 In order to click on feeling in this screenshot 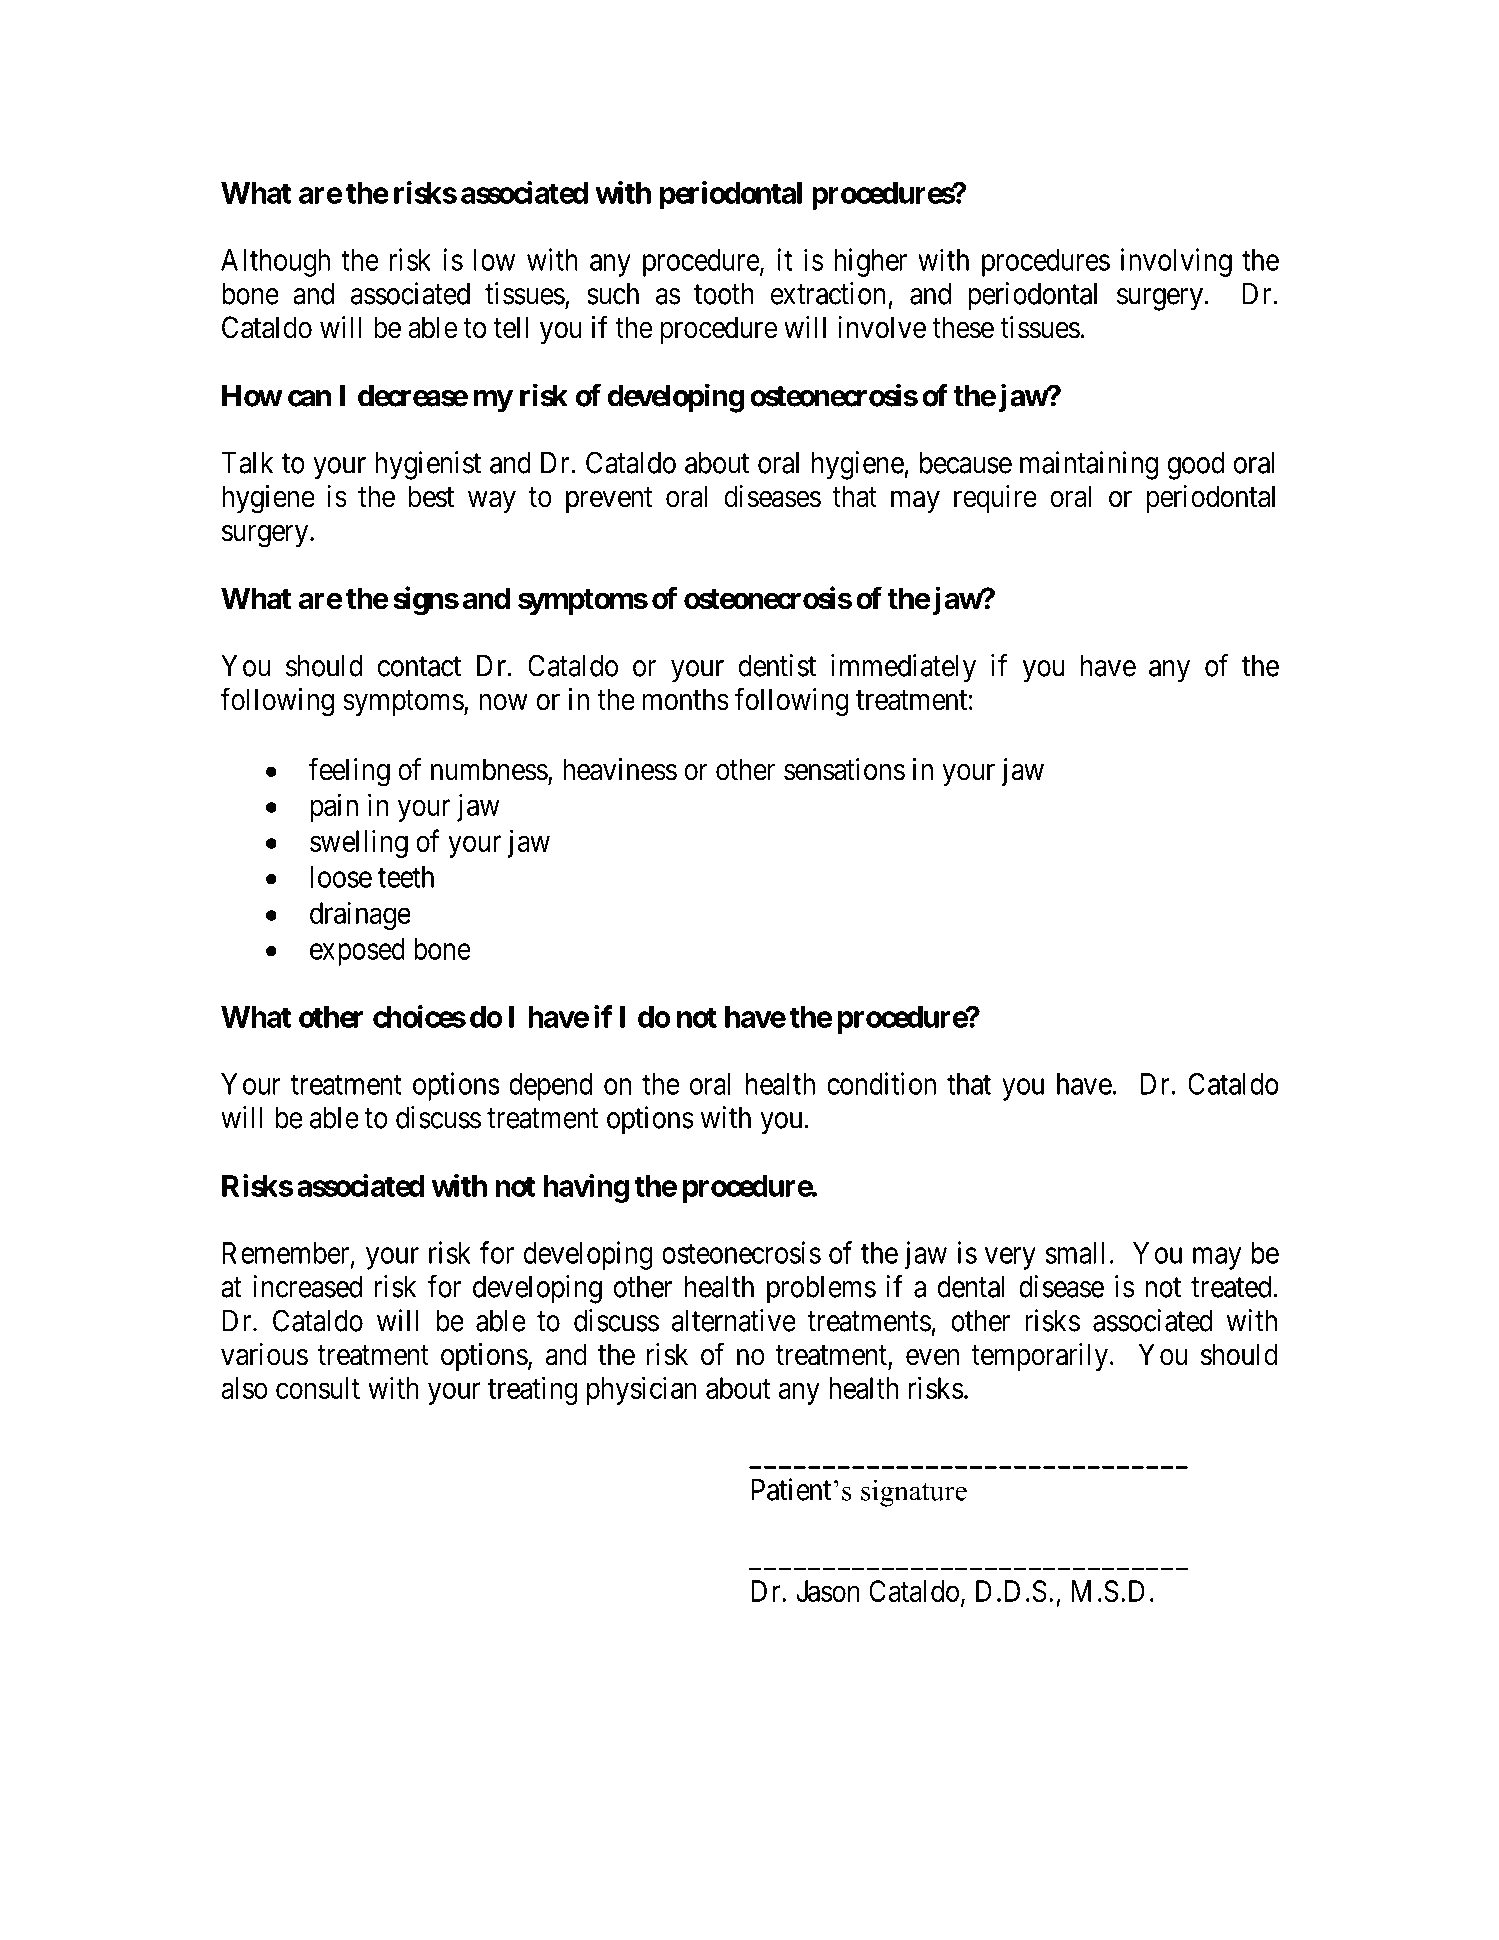, I will do `click(349, 772)`.
